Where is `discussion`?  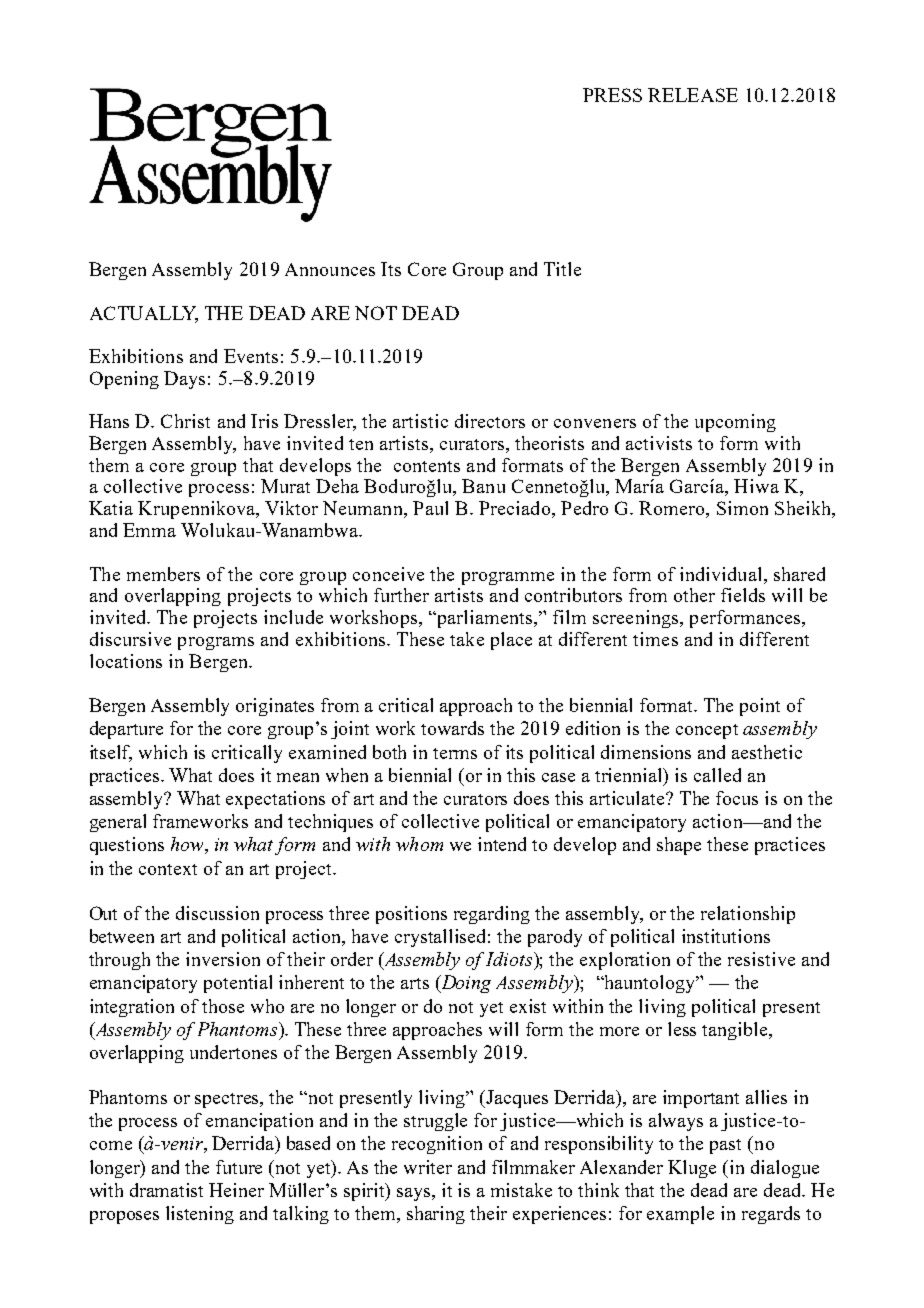 discussion is located at coordinates (217, 913).
